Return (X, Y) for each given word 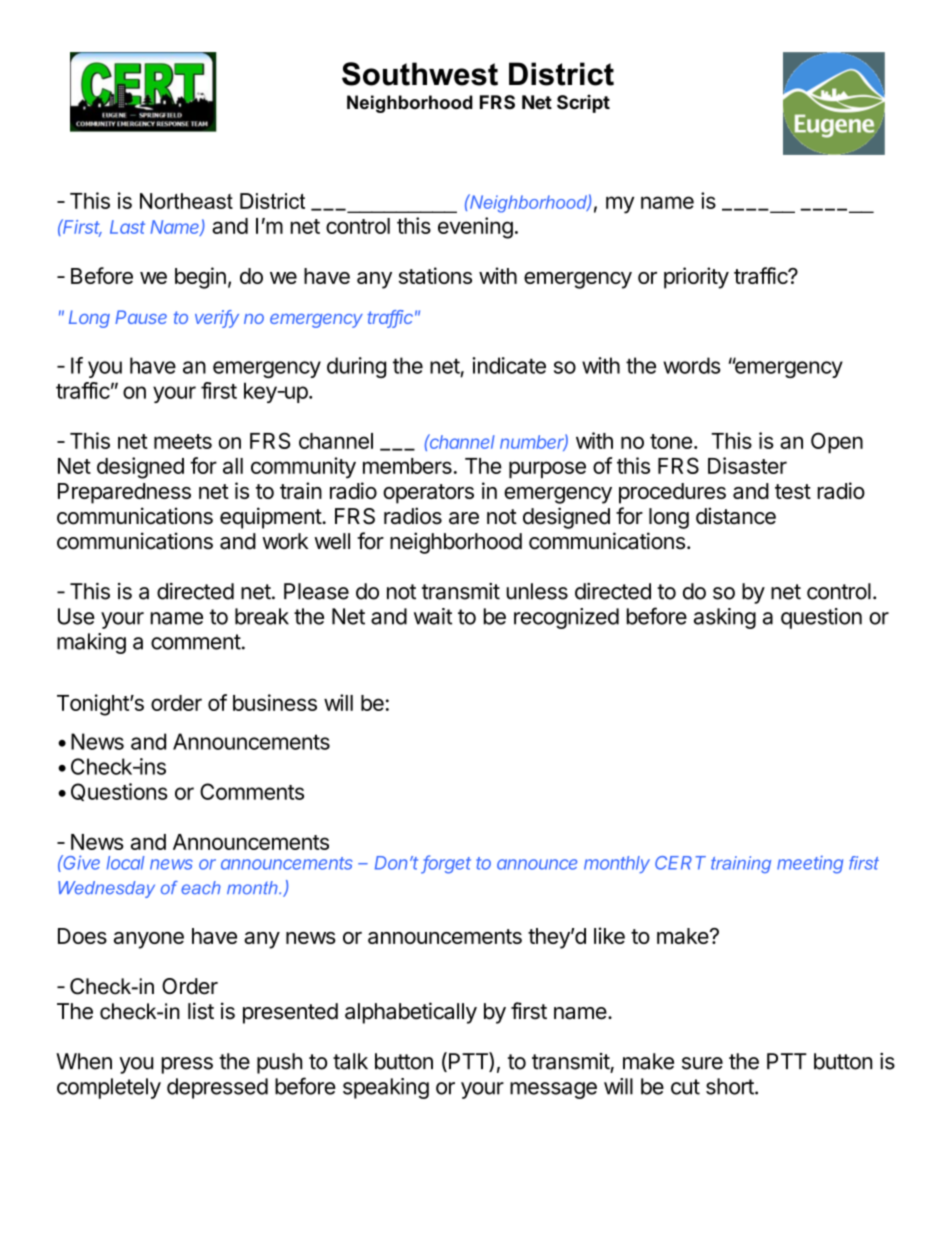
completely (109, 1088)
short (731, 1086)
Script (583, 103)
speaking (386, 1088)
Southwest (420, 74)
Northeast (186, 201)
